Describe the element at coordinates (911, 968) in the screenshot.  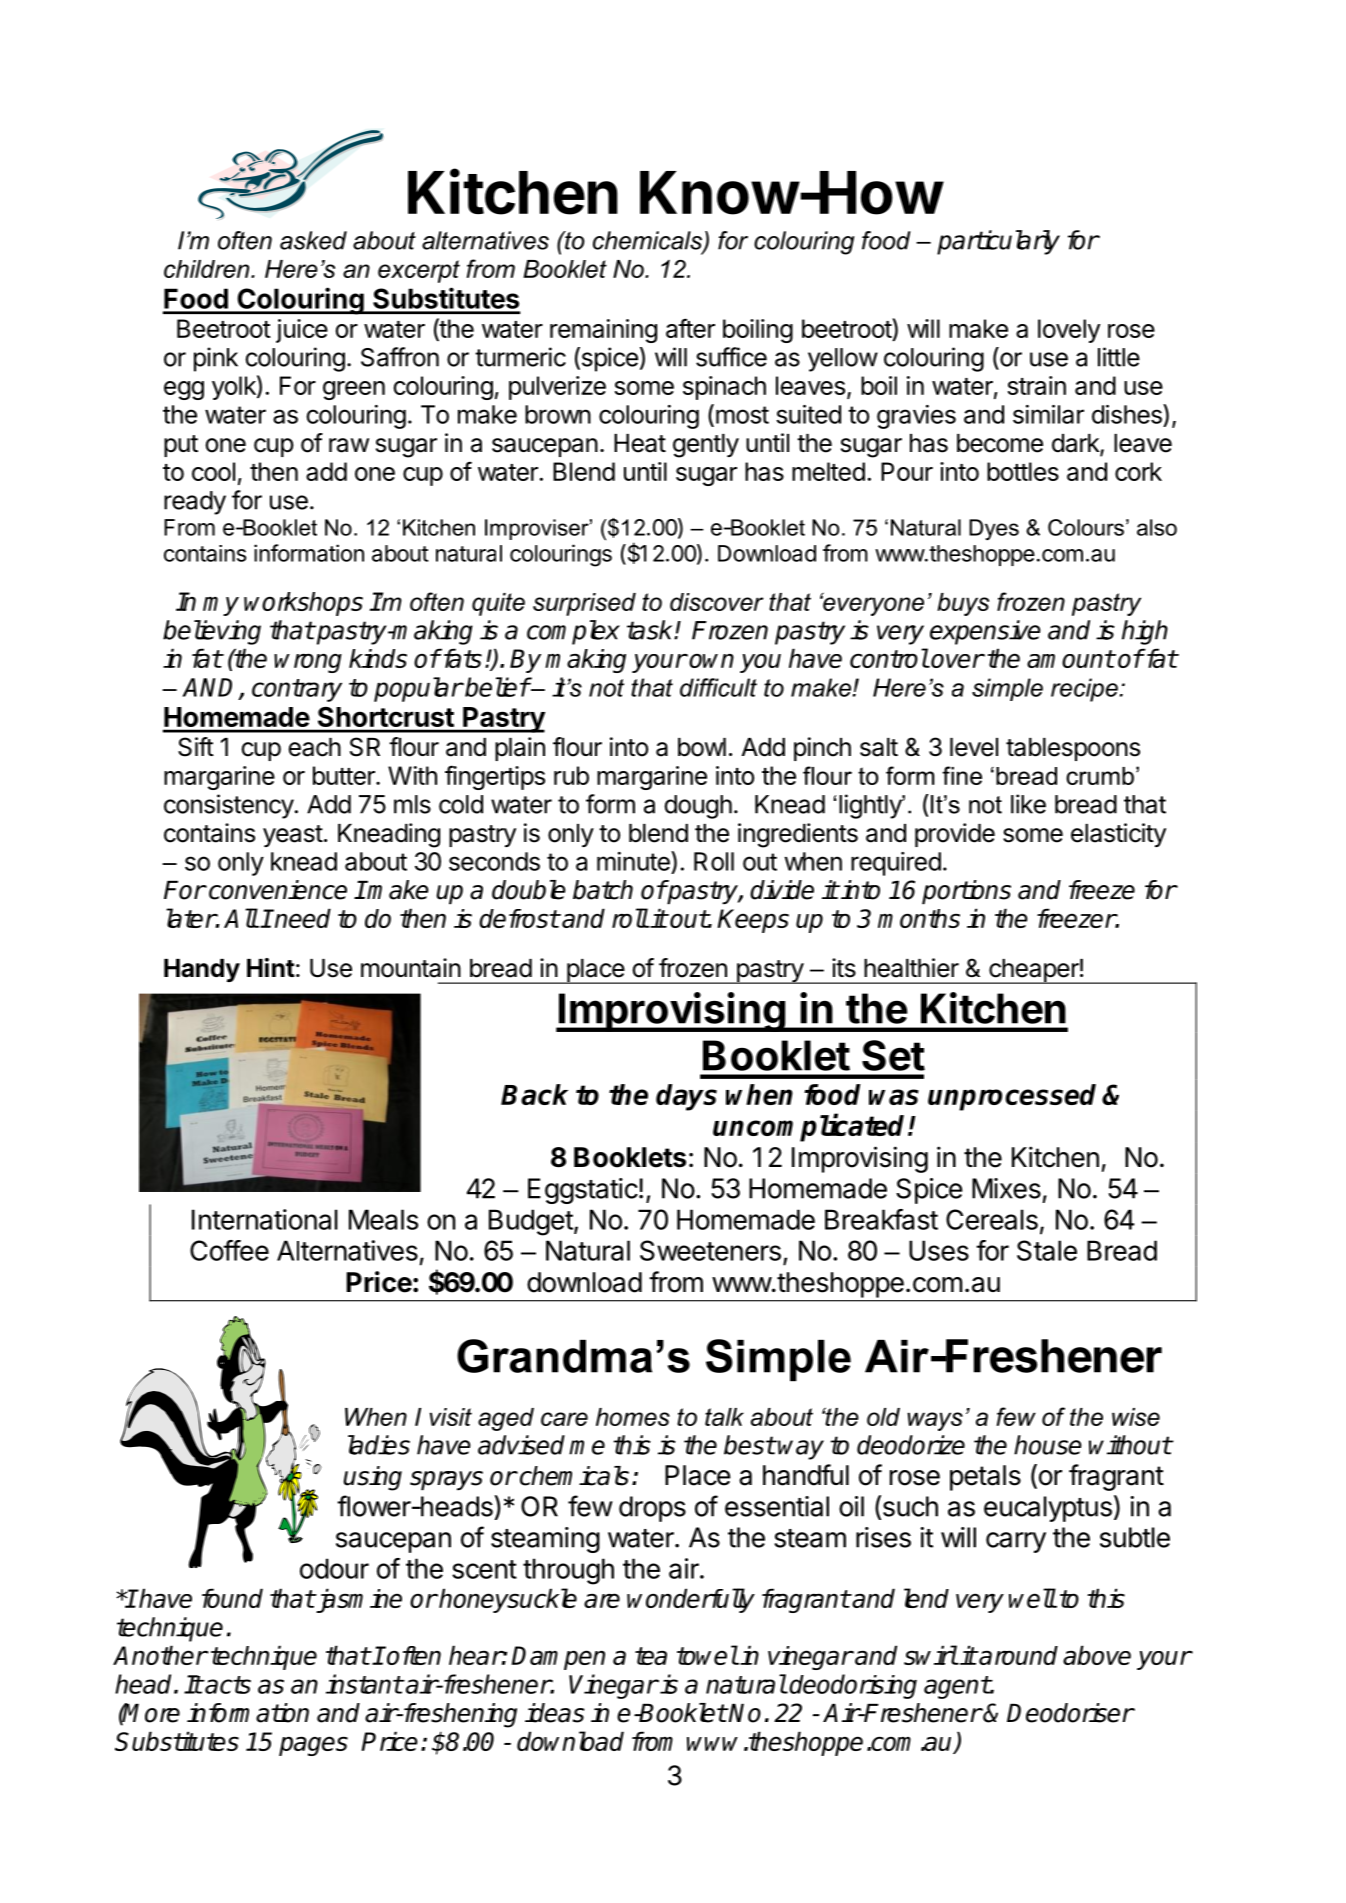
I see `healthier` at that location.
